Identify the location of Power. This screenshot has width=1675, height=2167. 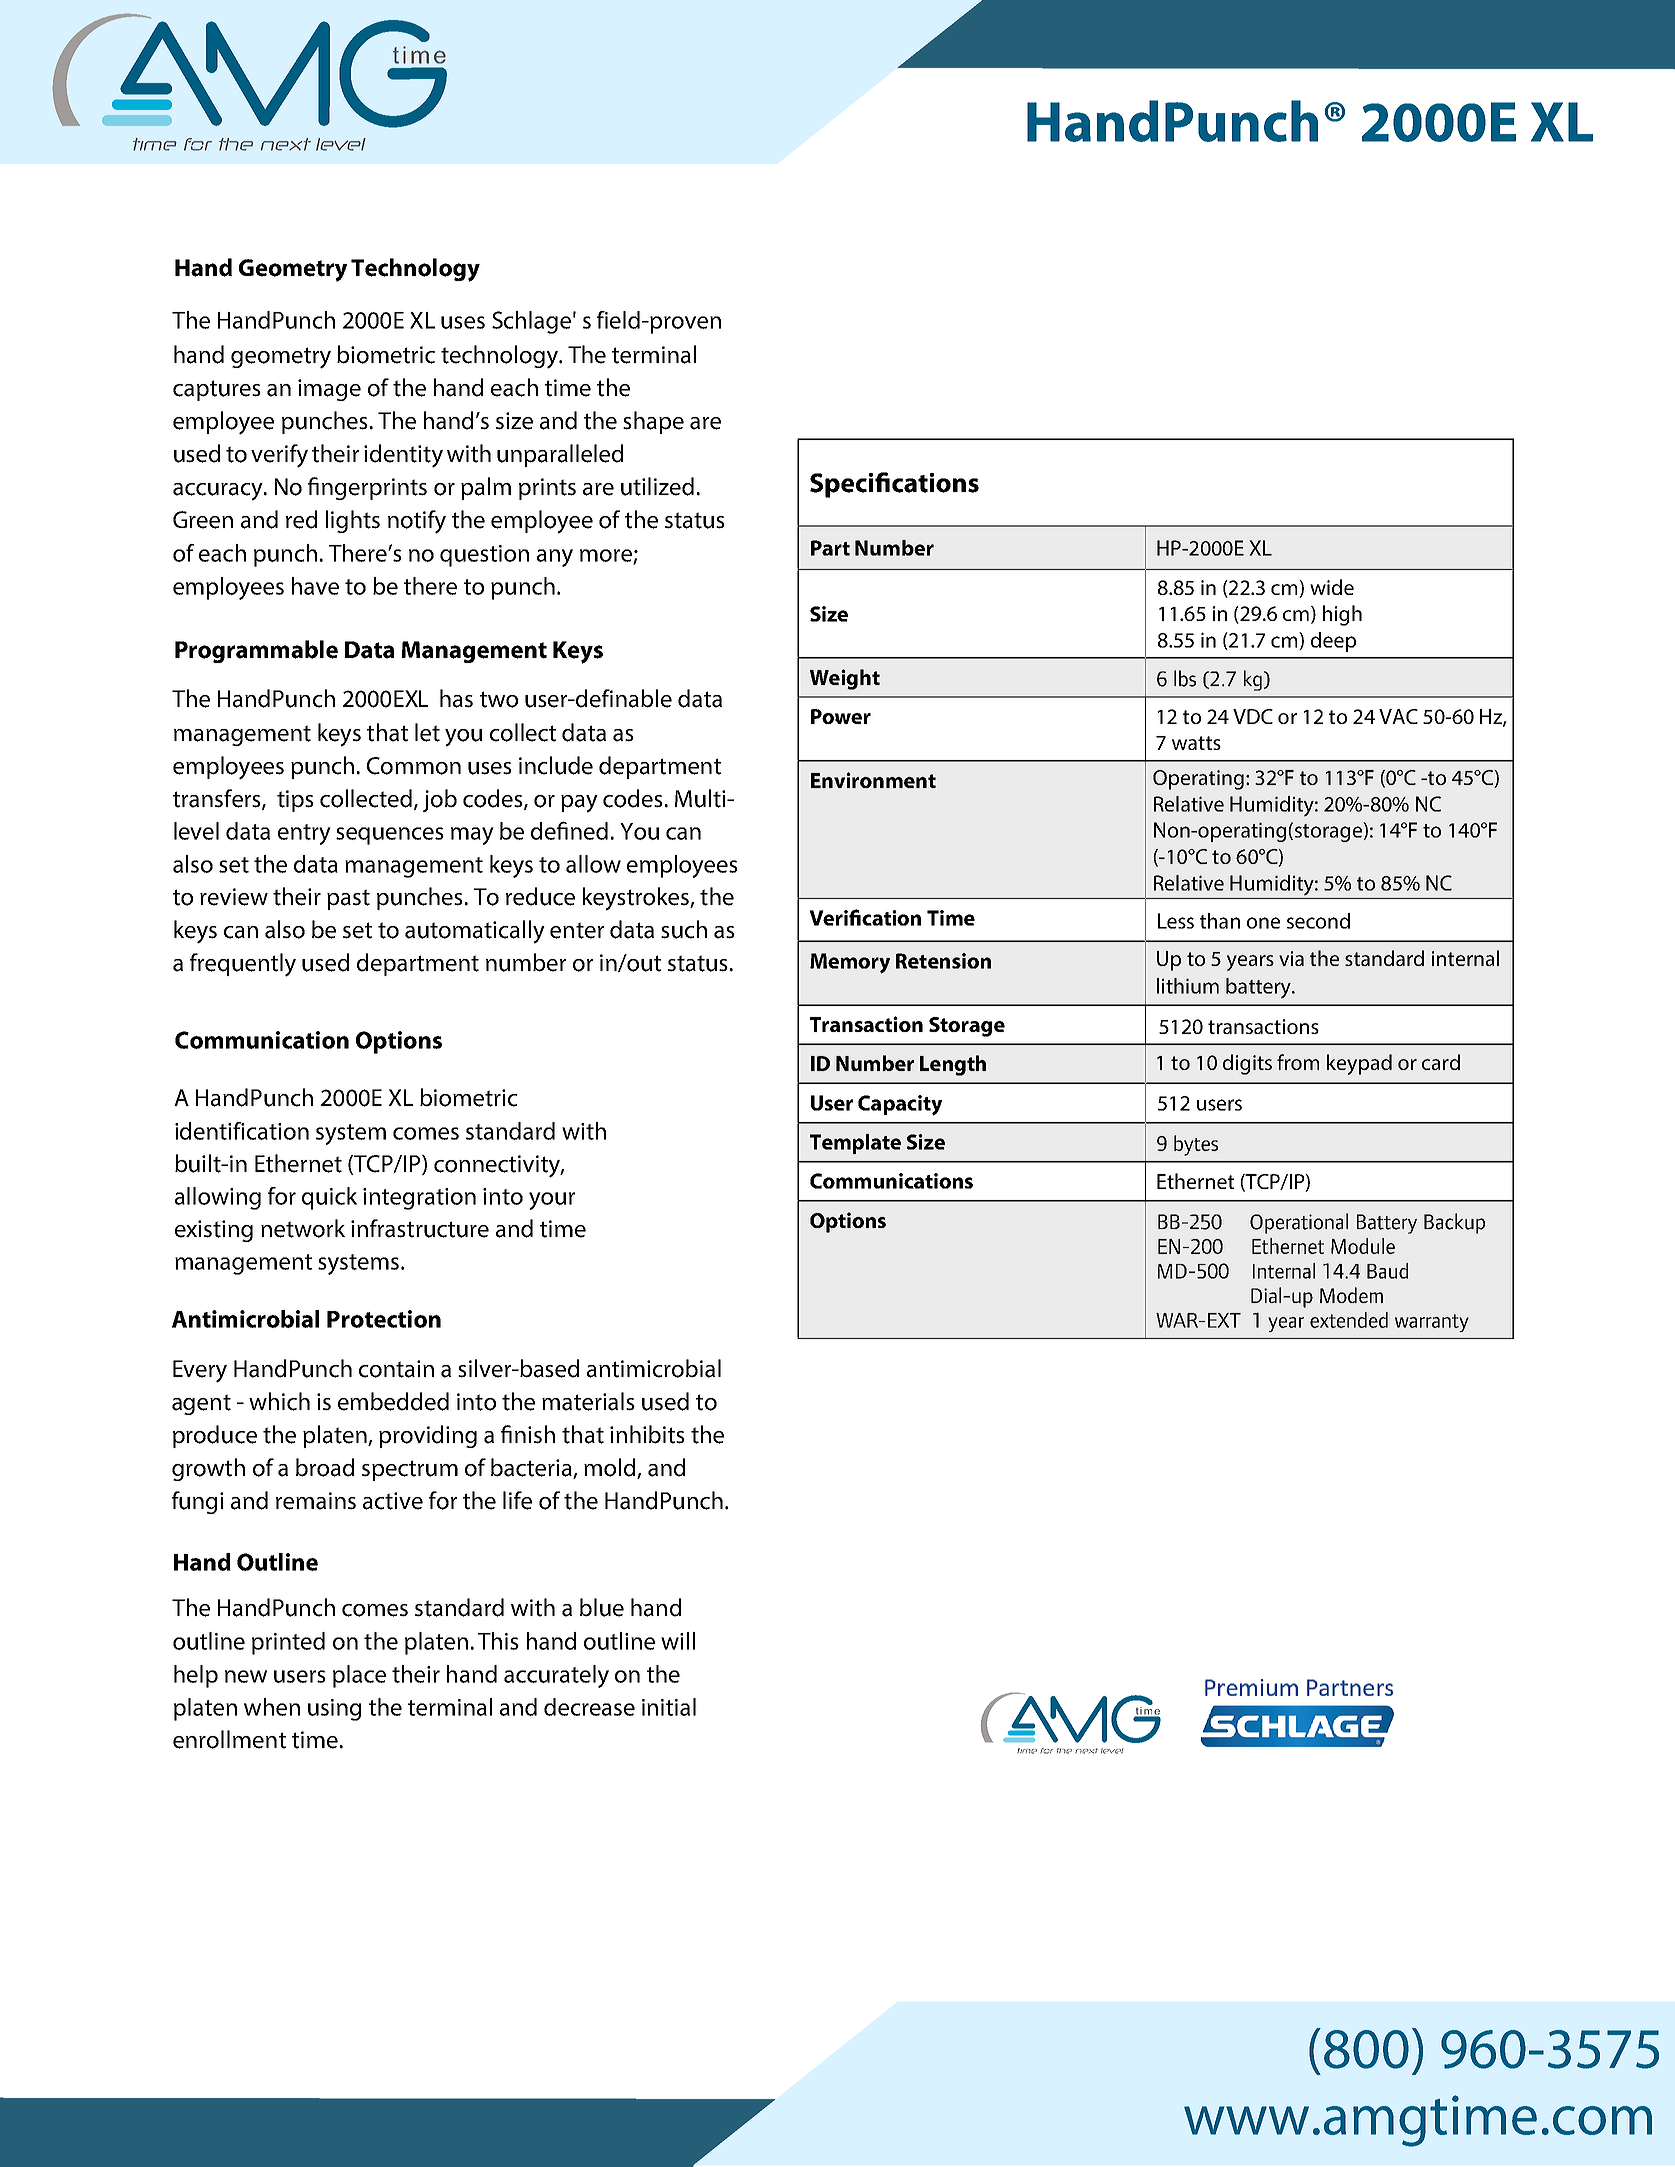
(841, 716).
